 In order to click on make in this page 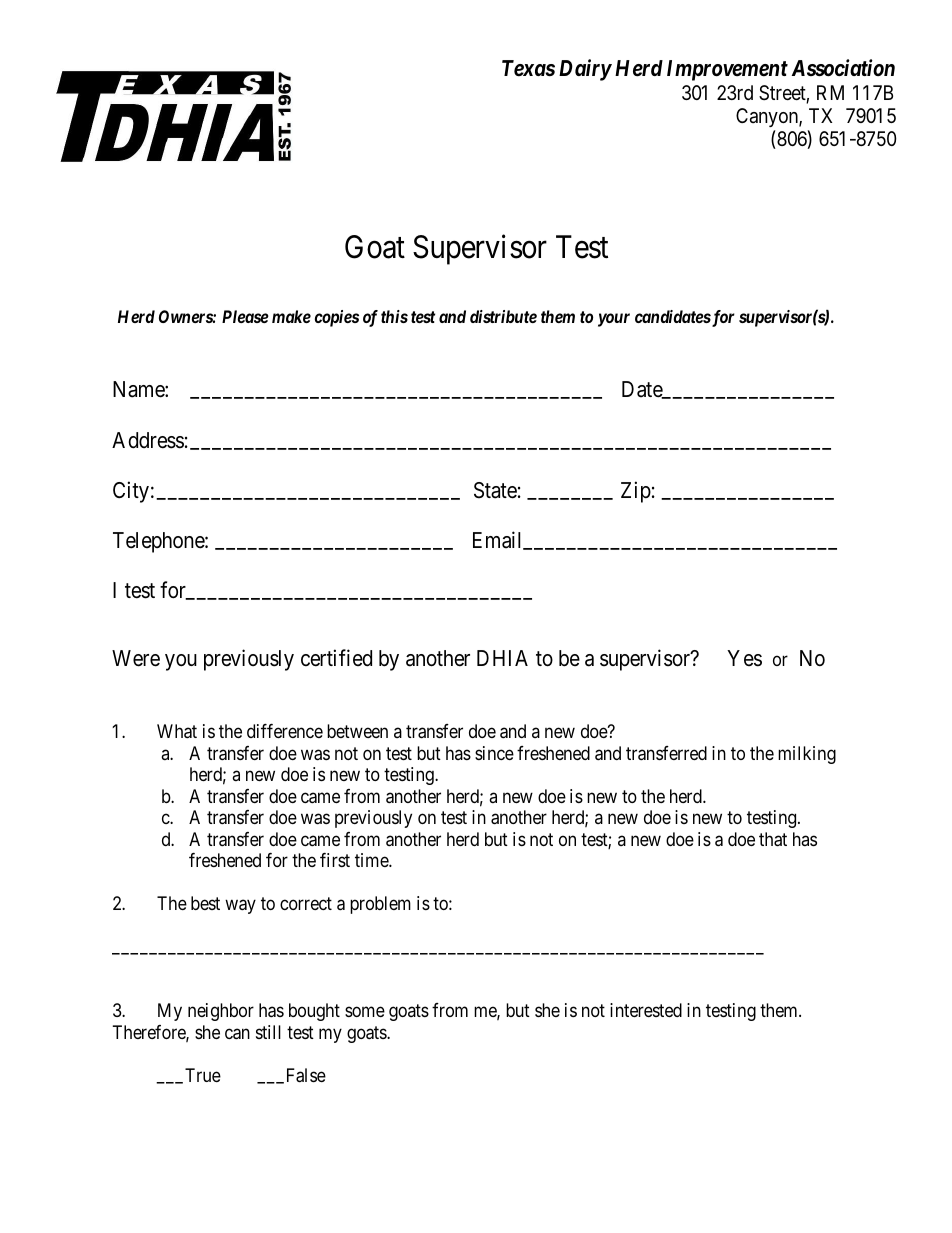, I will do `click(291, 316)`.
